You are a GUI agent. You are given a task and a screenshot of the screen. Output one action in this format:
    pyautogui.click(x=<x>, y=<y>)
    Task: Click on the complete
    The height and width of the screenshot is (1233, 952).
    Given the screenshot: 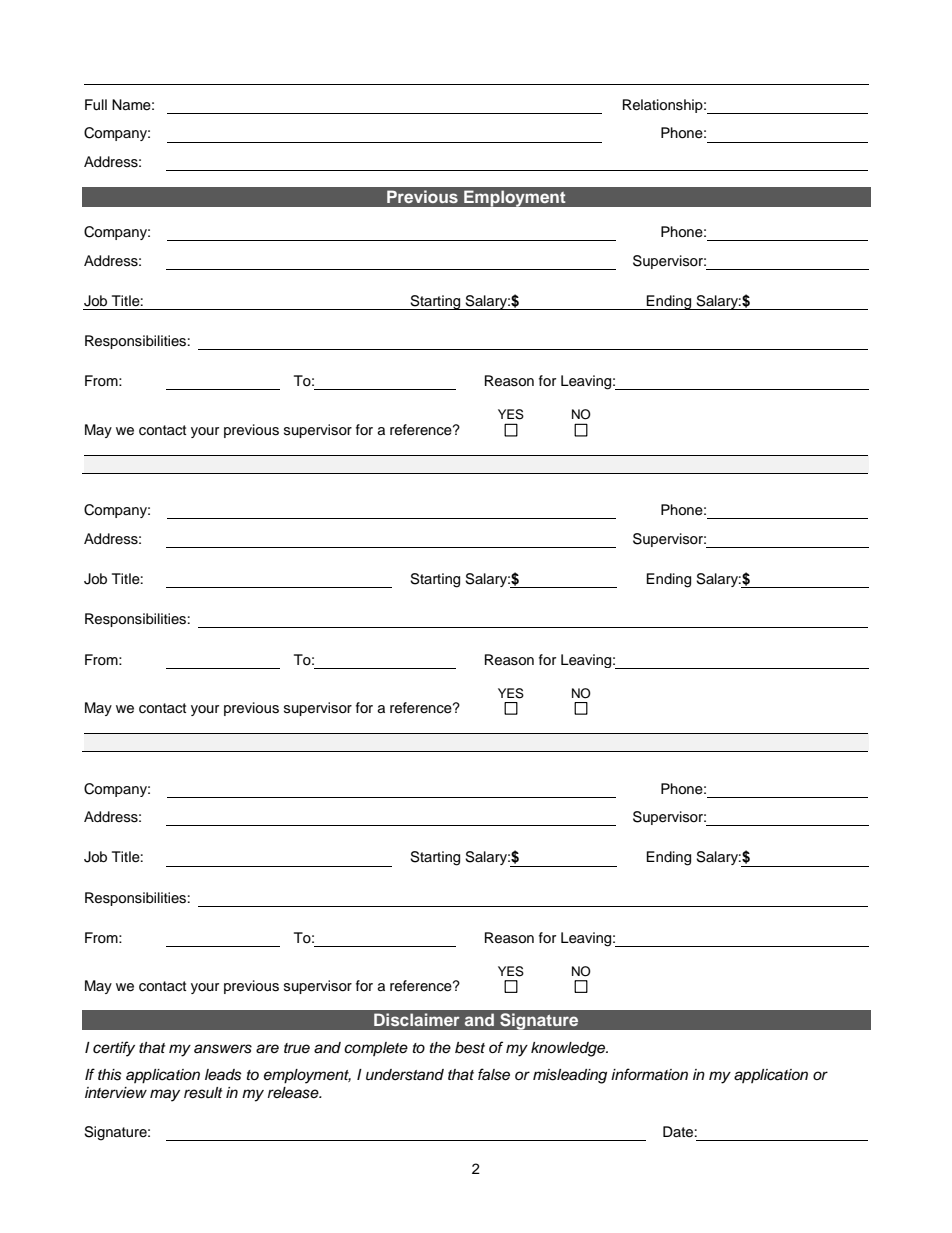 What is the action you would take?
    pyautogui.click(x=376, y=1049)
